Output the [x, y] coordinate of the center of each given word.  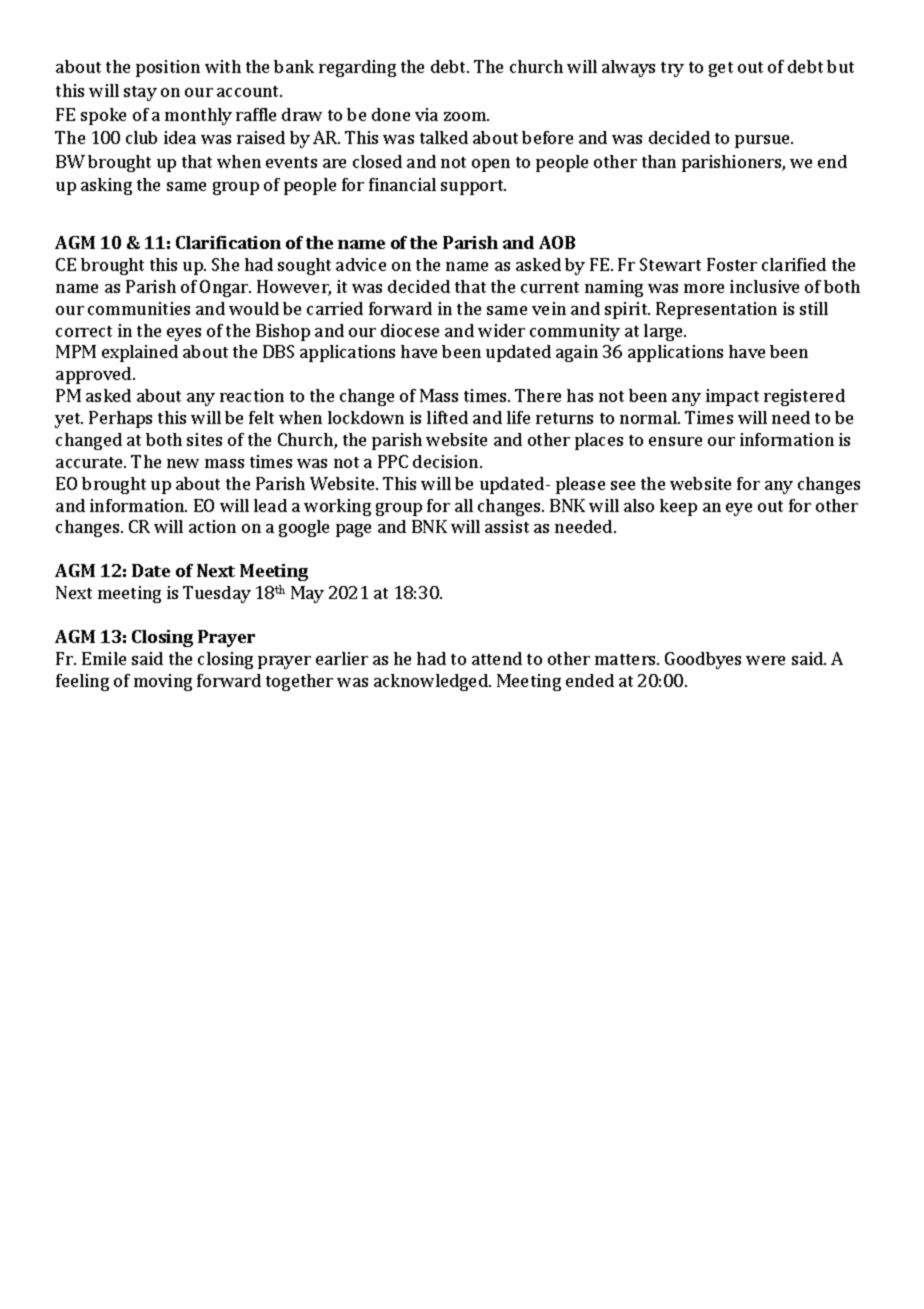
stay [140, 93]
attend [497, 658]
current [550, 287]
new [183, 463]
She [225, 264]
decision [447, 461]
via [426, 114]
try [672, 69]
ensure [675, 441]
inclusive [764, 286]
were [765, 660]
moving [163, 682]
